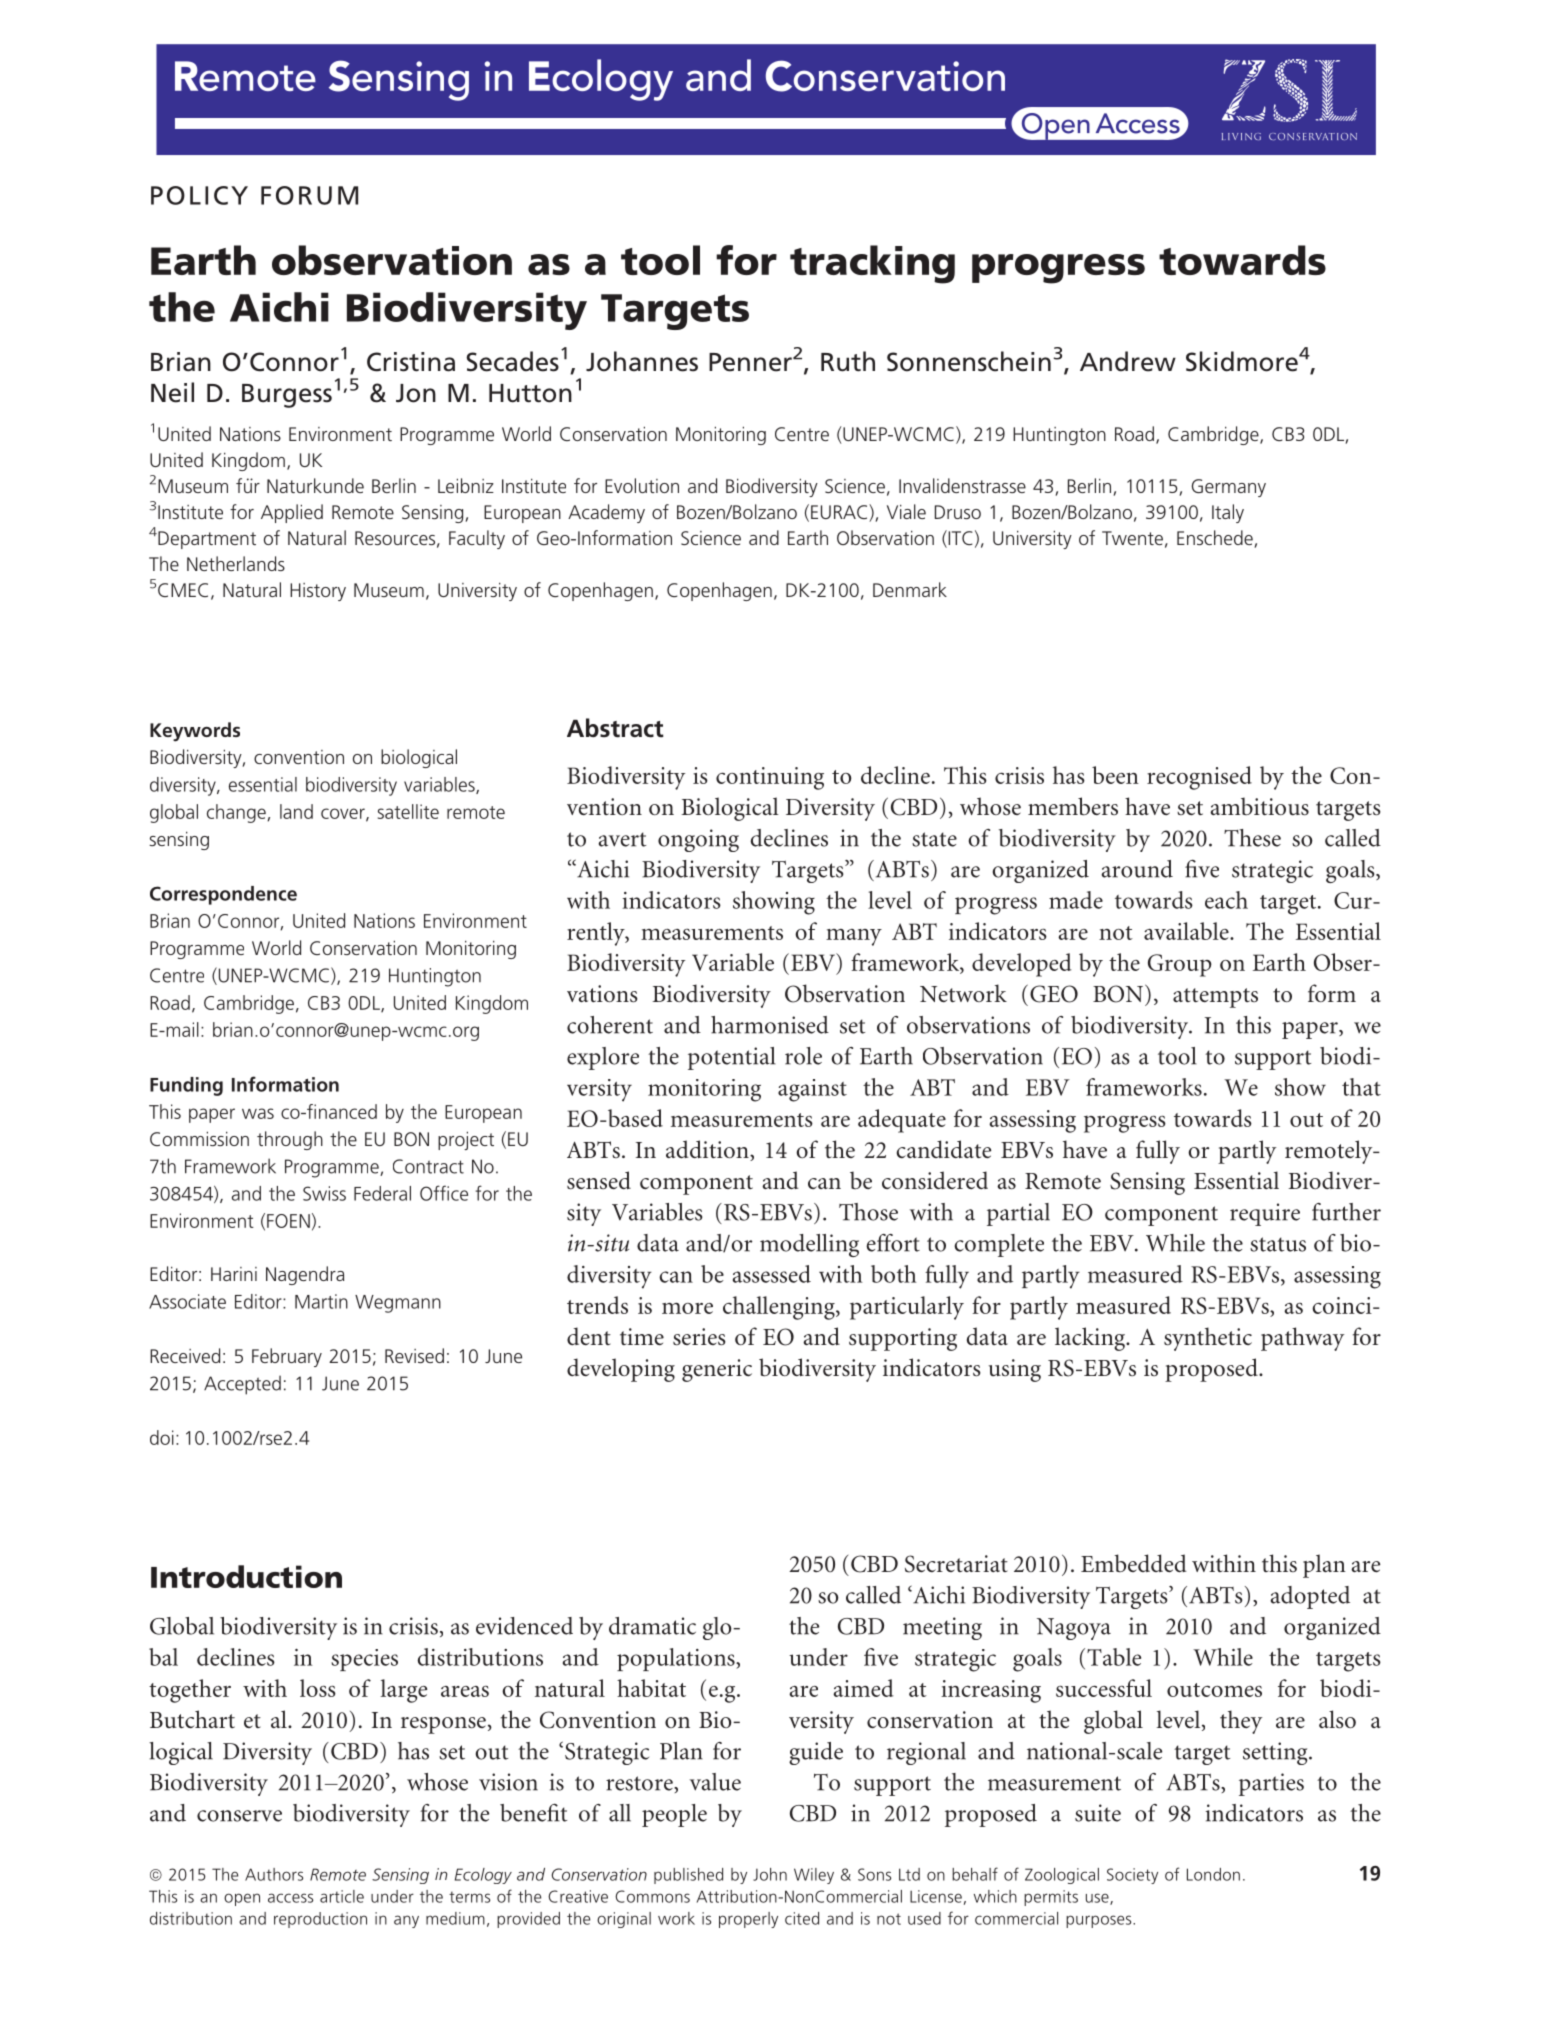  Describe the element at coordinates (910, 589) in the screenshot. I see `Denmark` at that location.
